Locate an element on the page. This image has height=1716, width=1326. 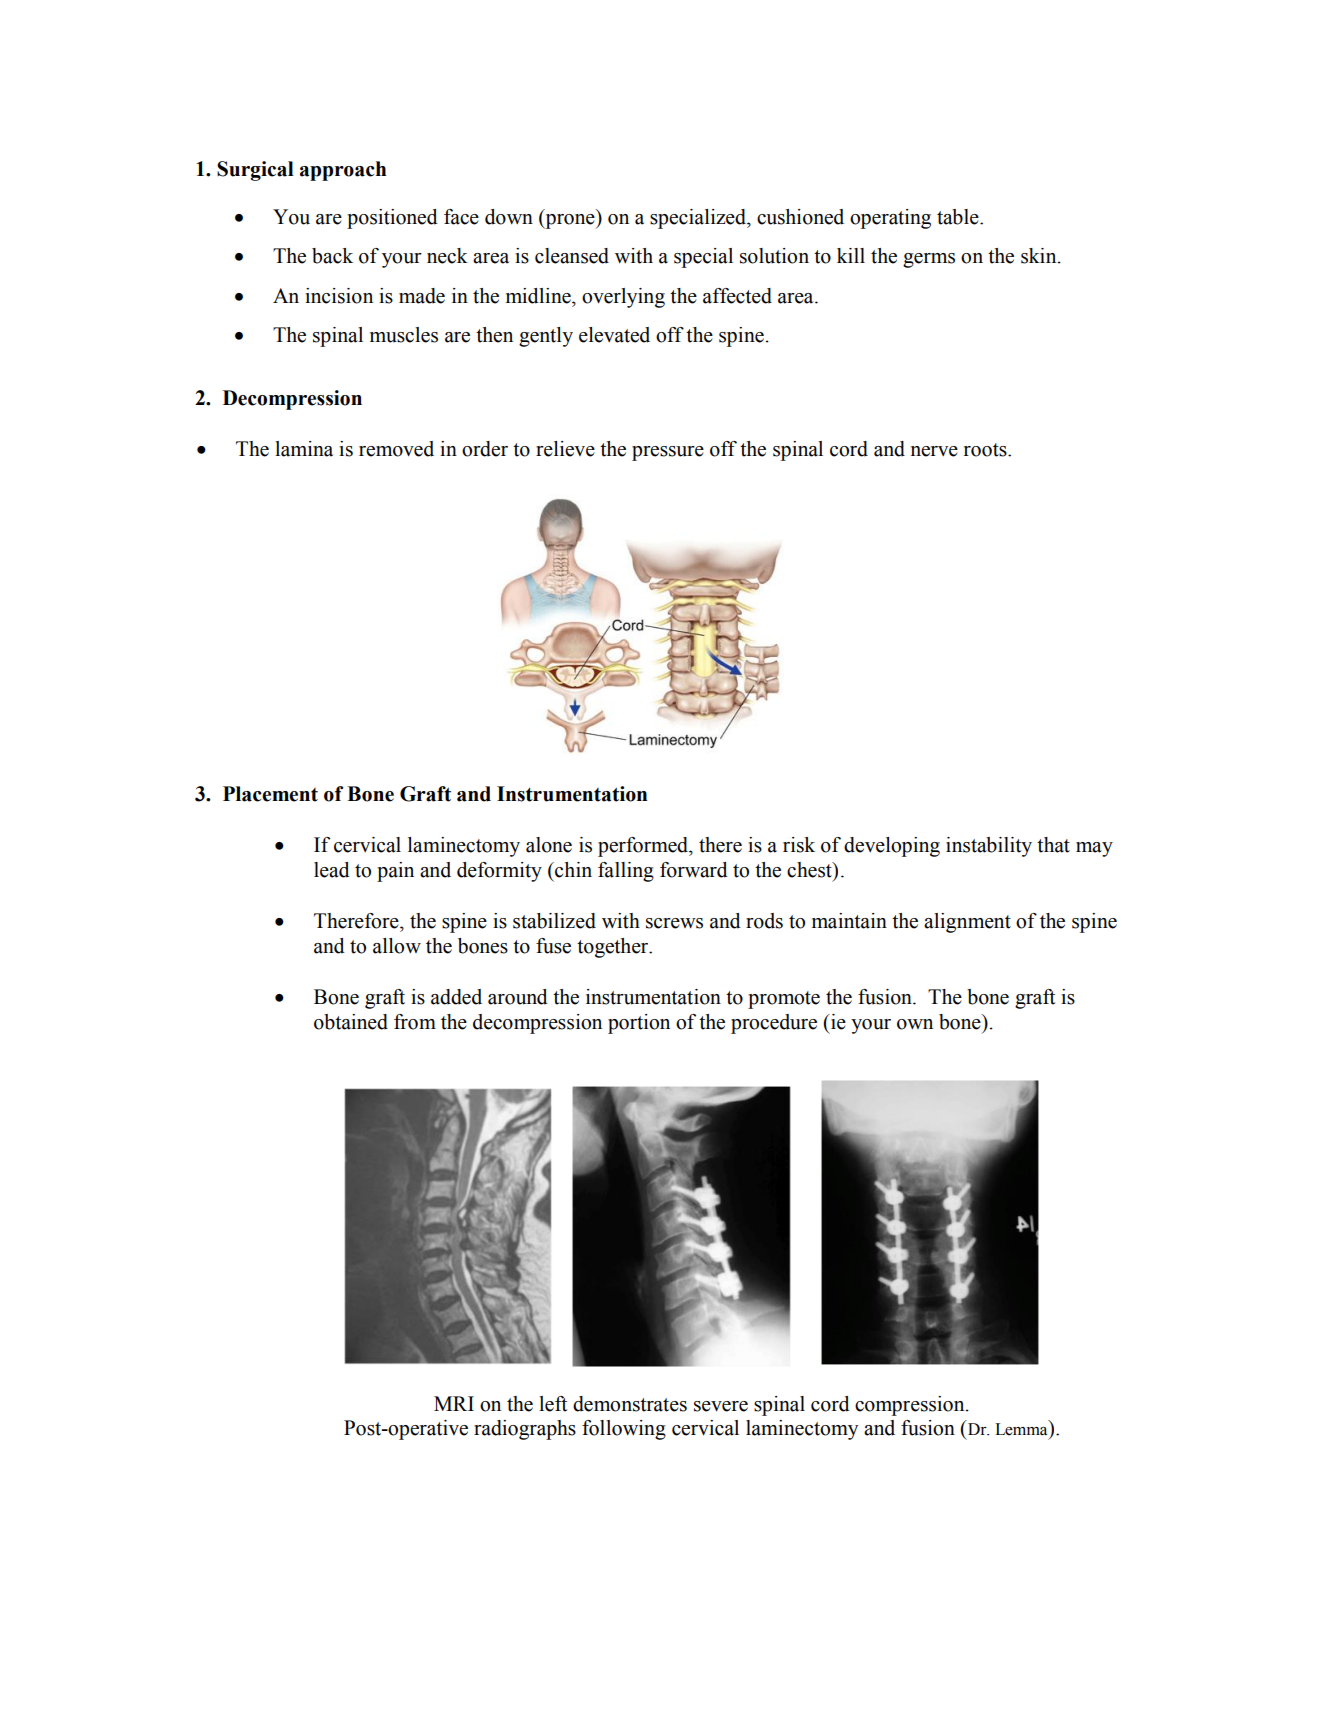
pressure is located at coordinates (668, 453).
